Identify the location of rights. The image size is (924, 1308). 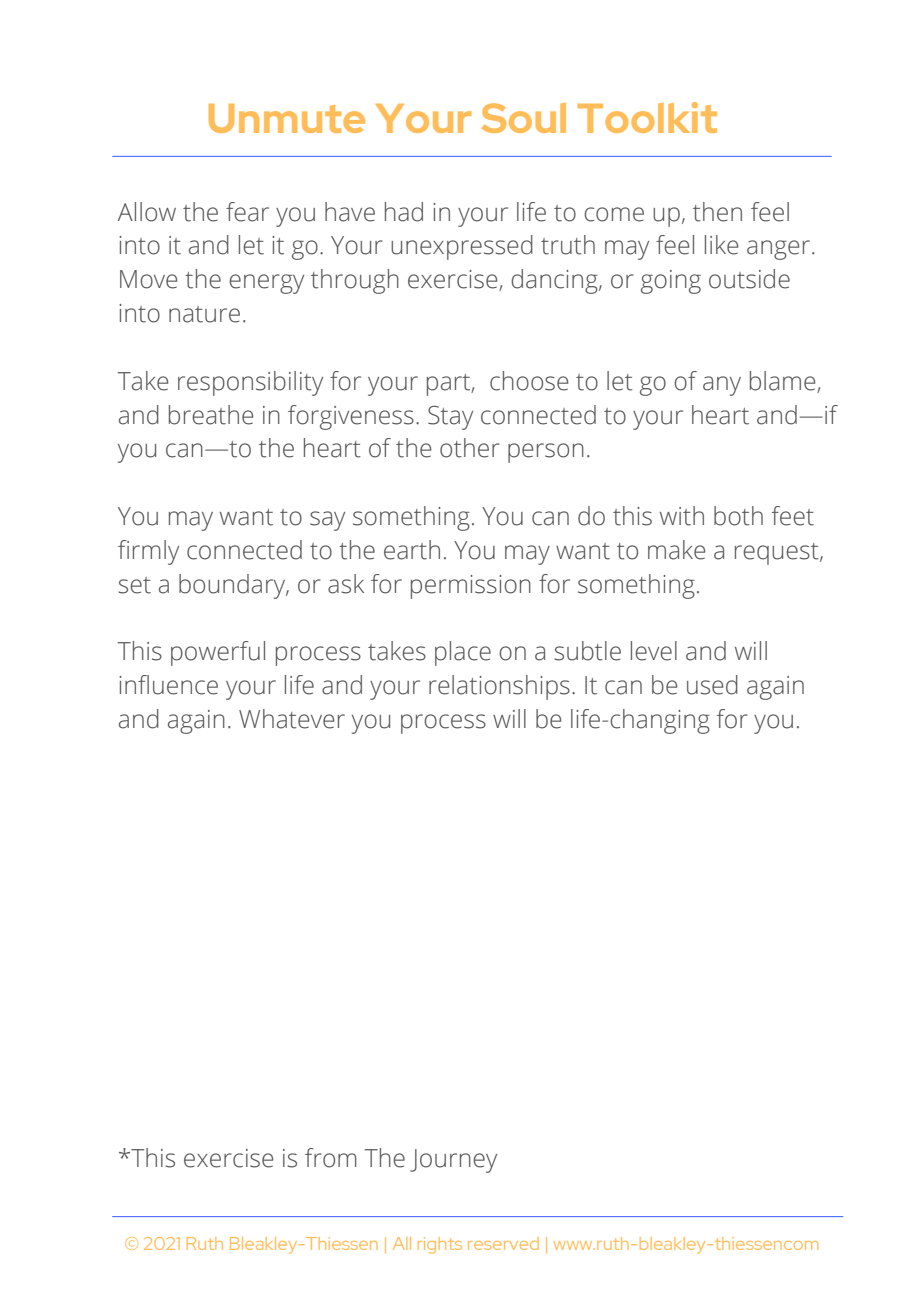
(440, 1245).
